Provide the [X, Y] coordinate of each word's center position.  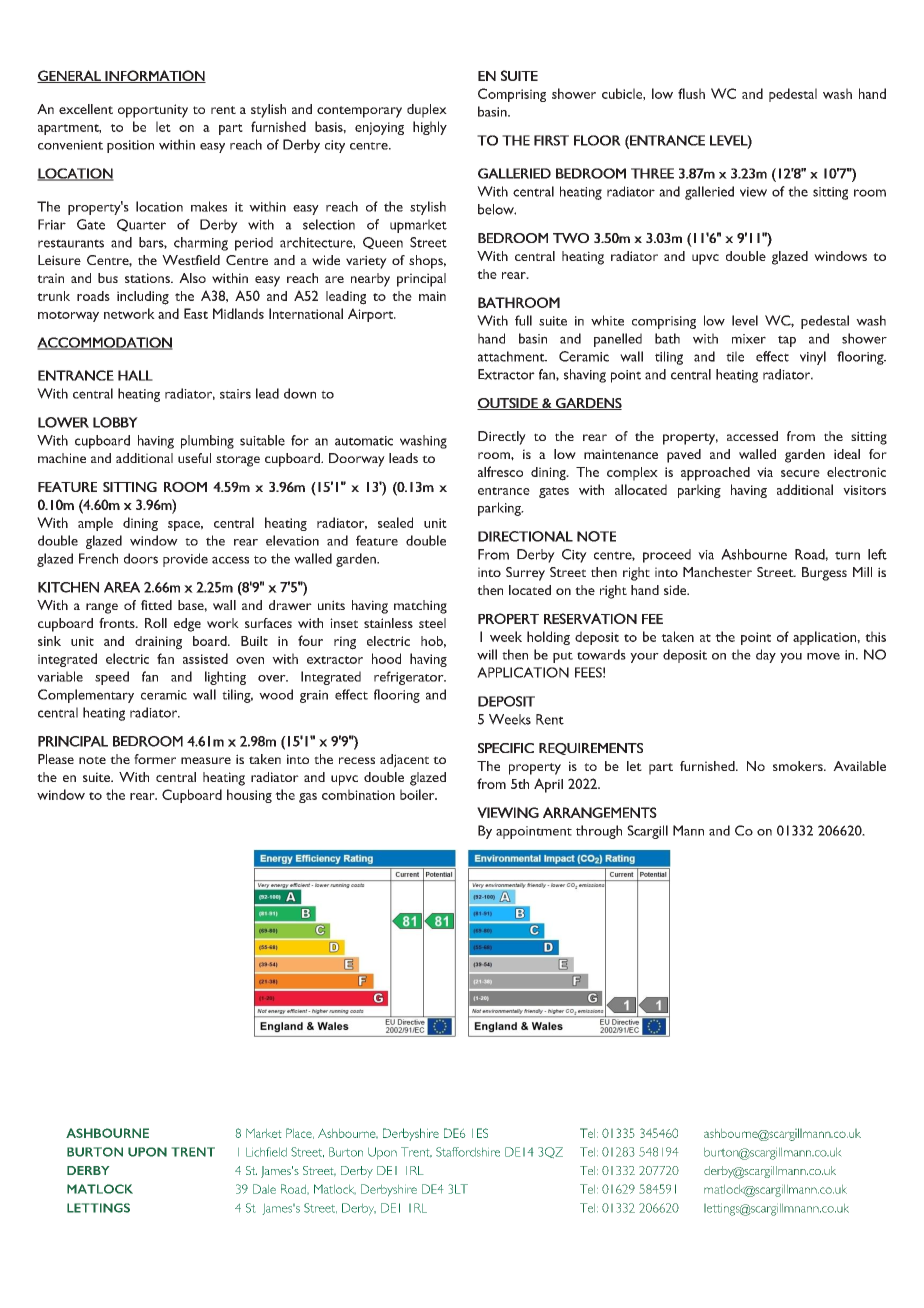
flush [691, 93]
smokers [799, 766]
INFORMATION [154, 76]
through [599, 832]
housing [249, 796]
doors [141, 558]
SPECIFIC [506, 748]
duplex [427, 111]
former [155, 759]
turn [847, 555]
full [523, 320]
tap [787, 341]
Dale [264, 1189]
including [143, 298]
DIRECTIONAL [525, 536]
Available [859, 766]
